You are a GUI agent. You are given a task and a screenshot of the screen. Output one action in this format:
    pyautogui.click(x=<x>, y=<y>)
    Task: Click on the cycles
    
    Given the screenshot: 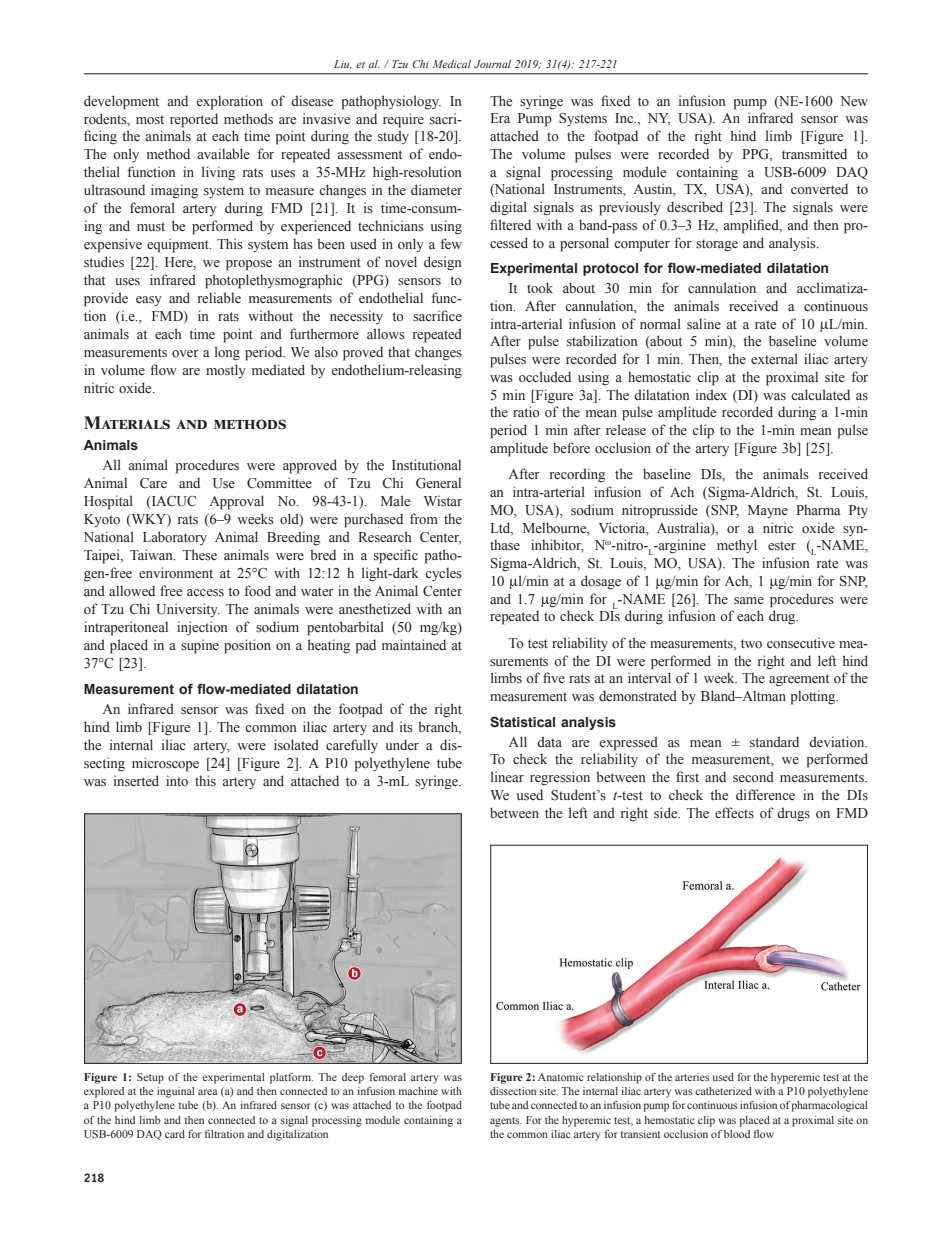 What is the action you would take?
    pyautogui.click(x=443, y=574)
